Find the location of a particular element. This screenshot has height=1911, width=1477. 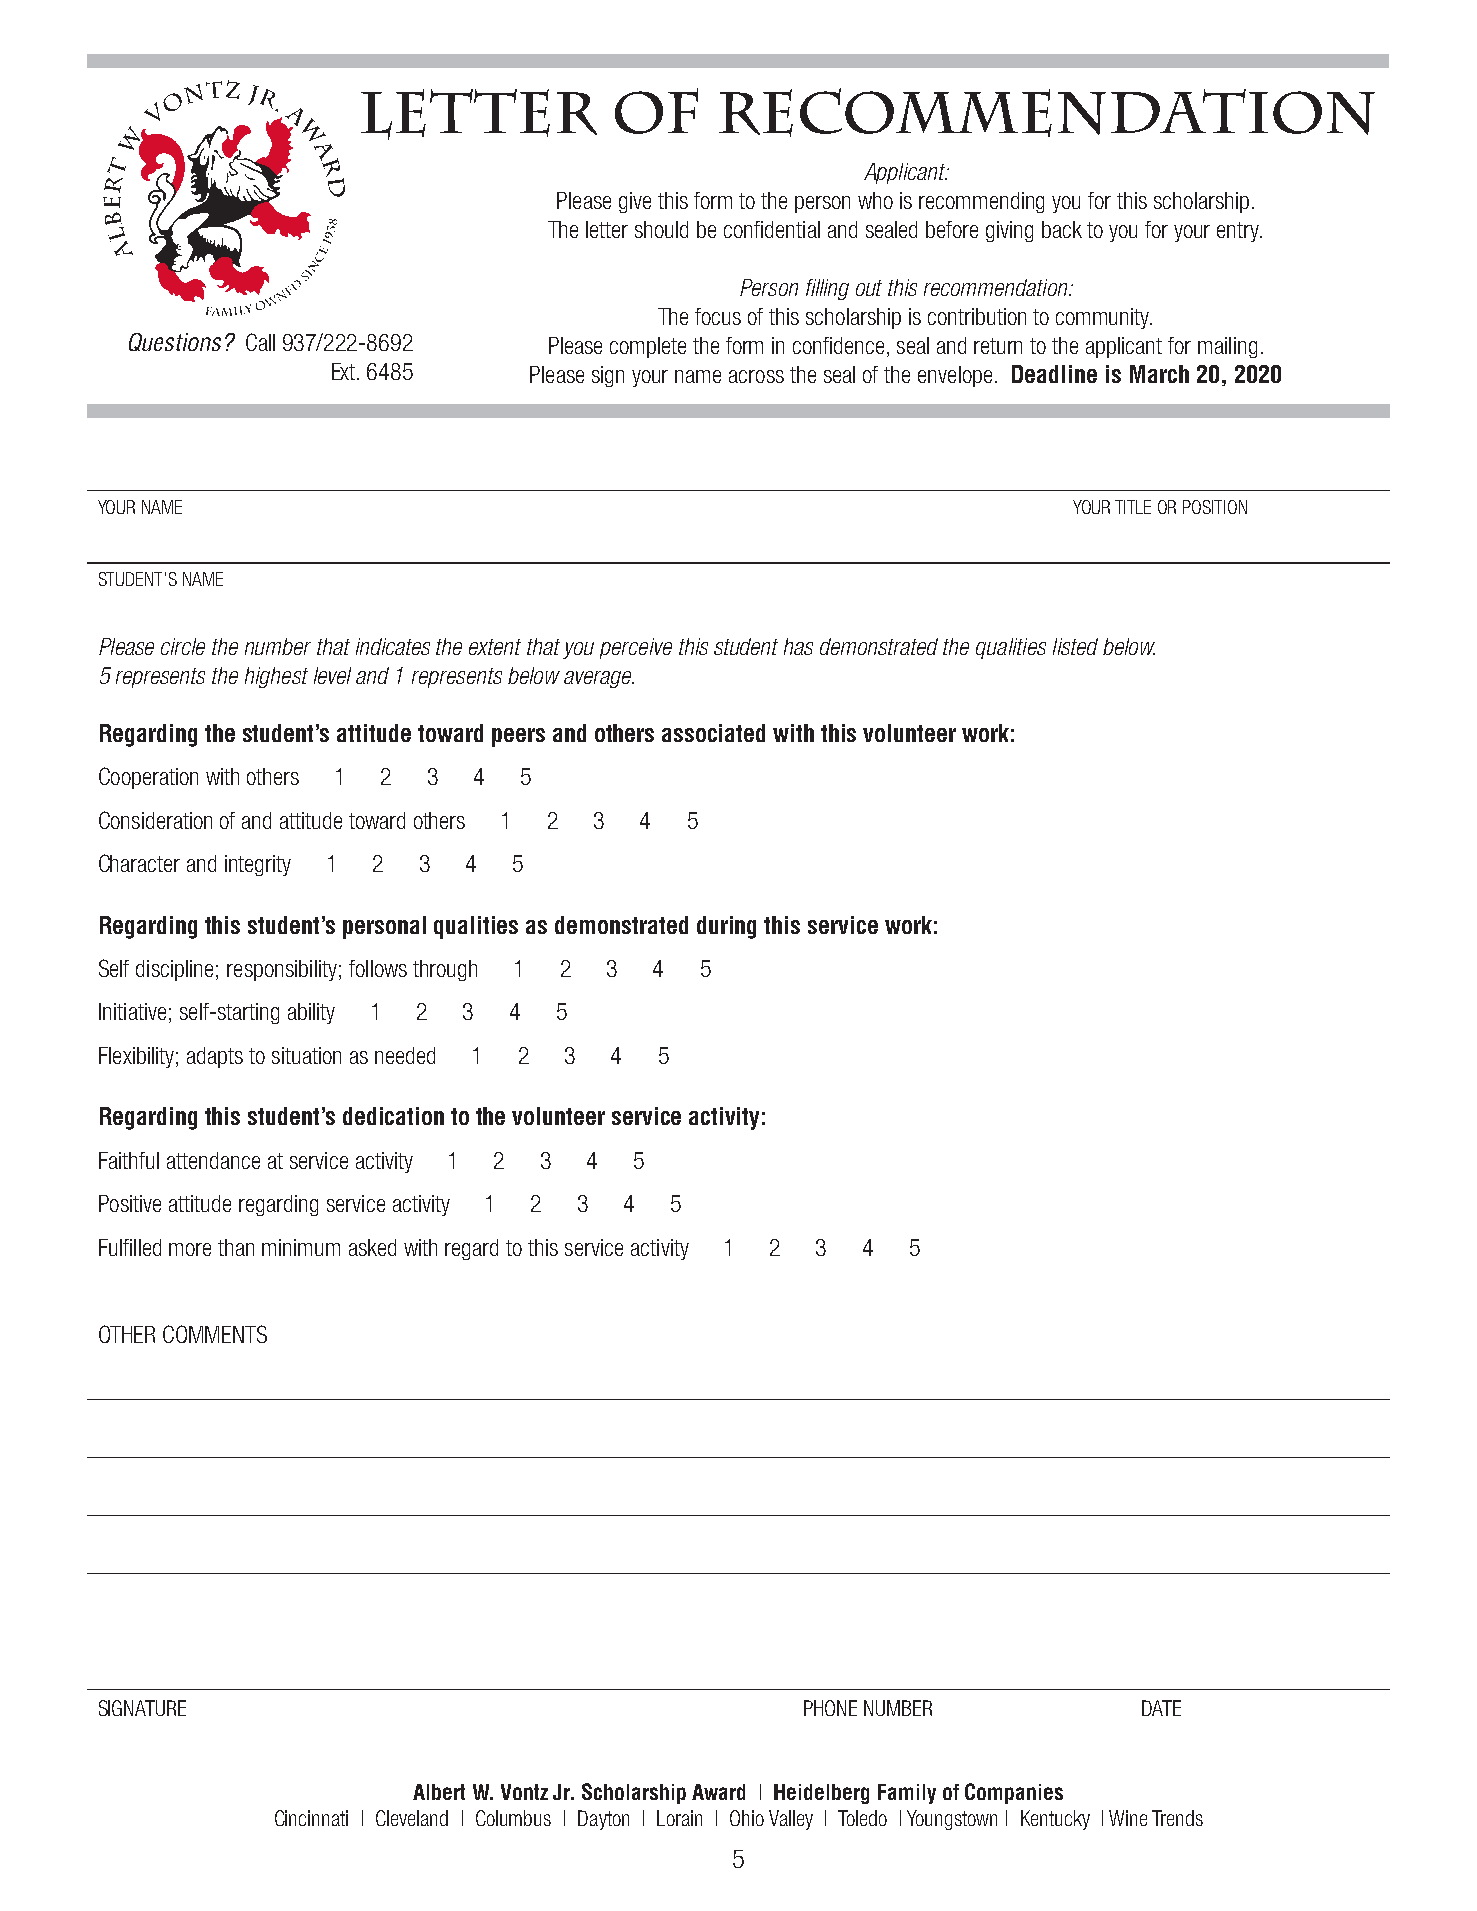

Cincinnati is located at coordinates (311, 1818).
